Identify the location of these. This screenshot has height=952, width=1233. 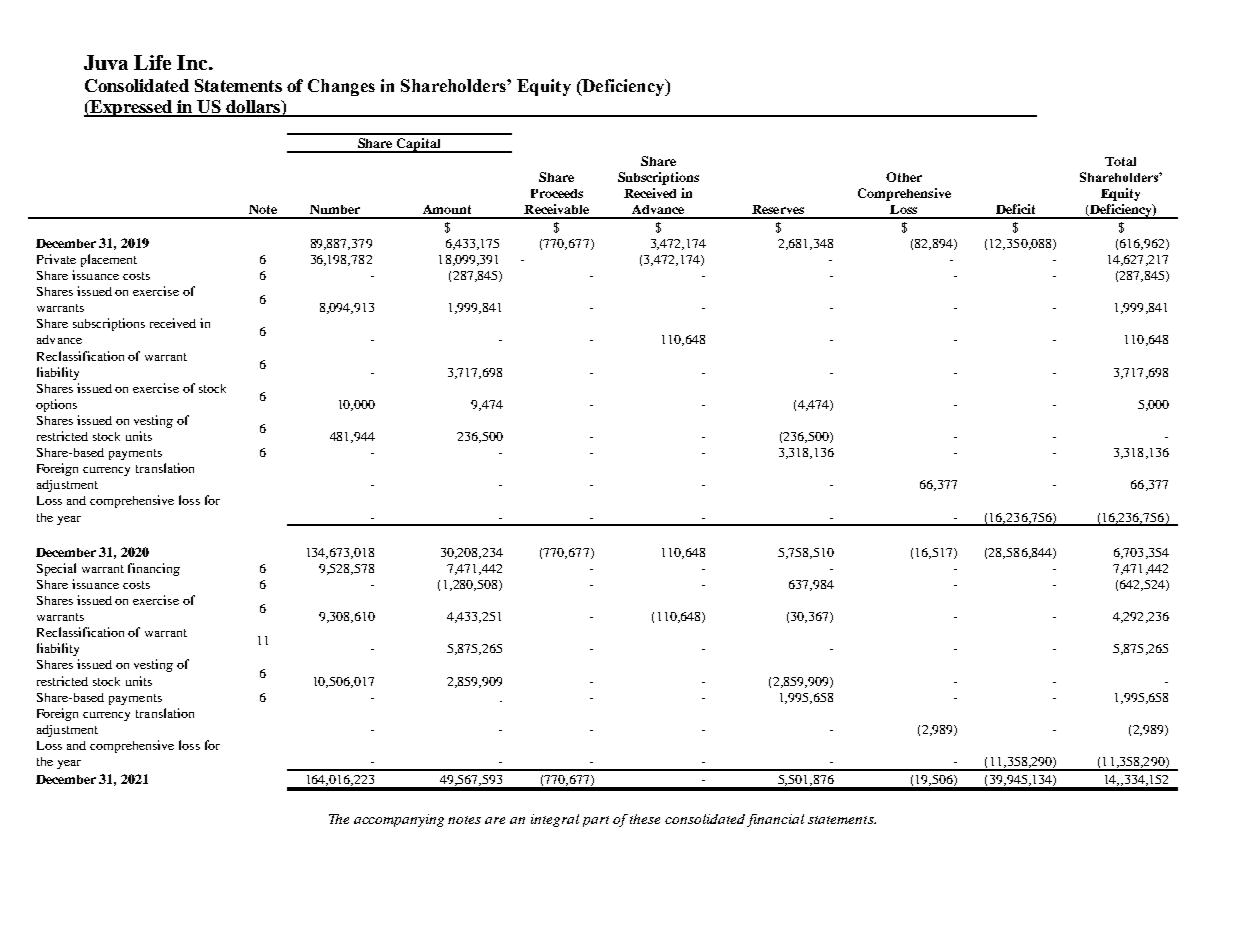
(645, 819).
